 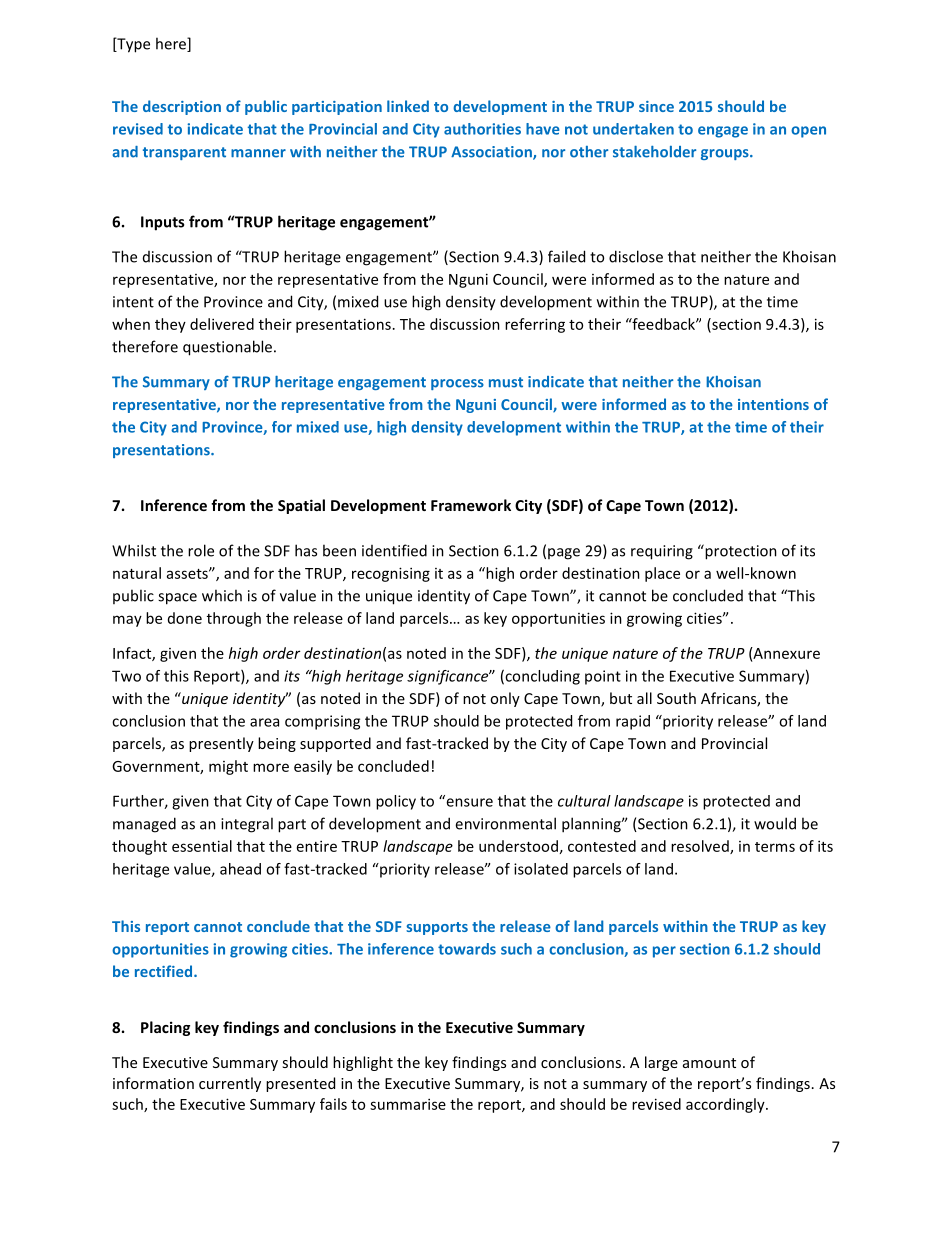 What do you see at coordinates (740, 552) in the image?
I see `protection` at bounding box center [740, 552].
